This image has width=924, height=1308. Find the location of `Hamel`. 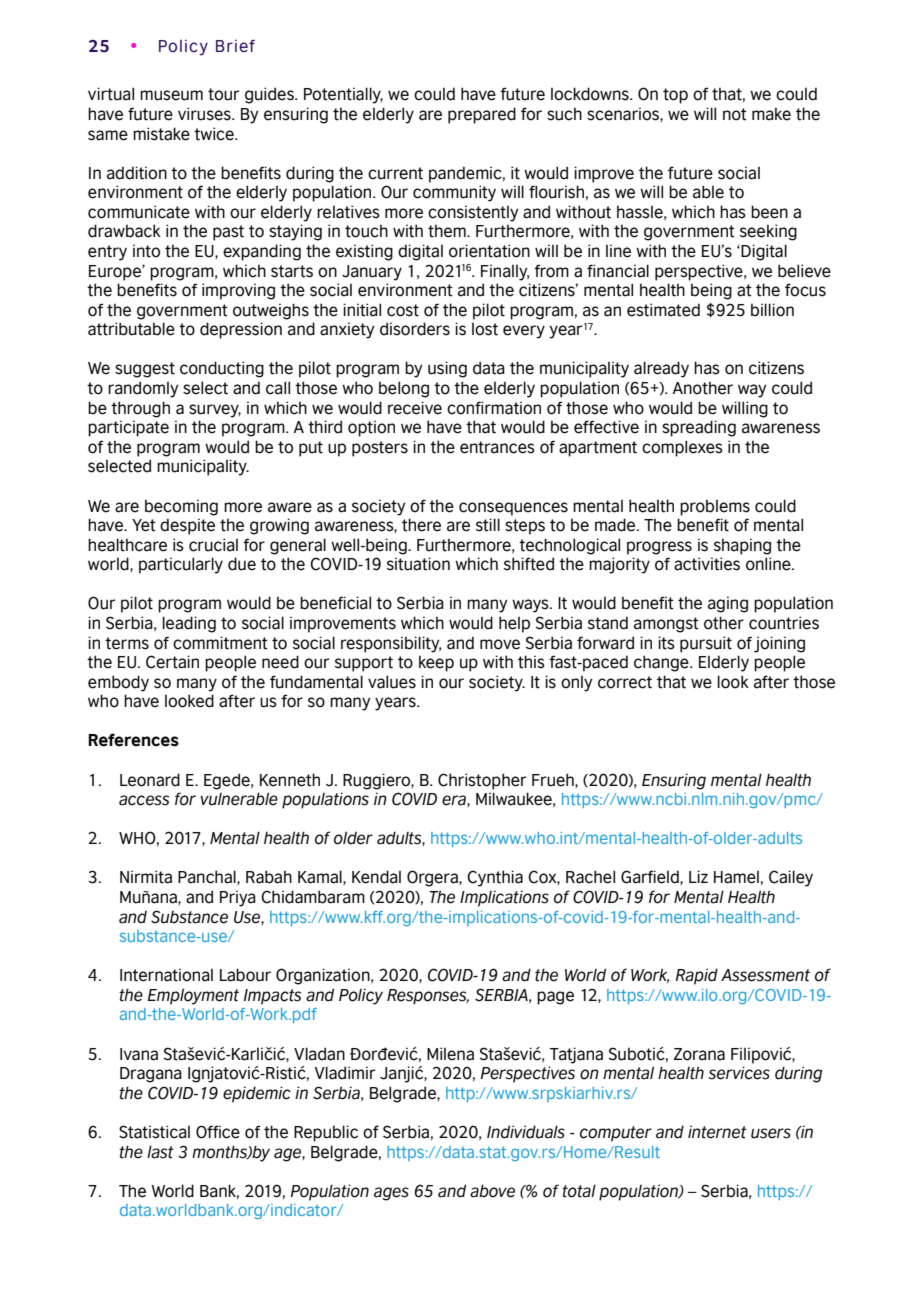

Hamel is located at coordinates (736, 877).
